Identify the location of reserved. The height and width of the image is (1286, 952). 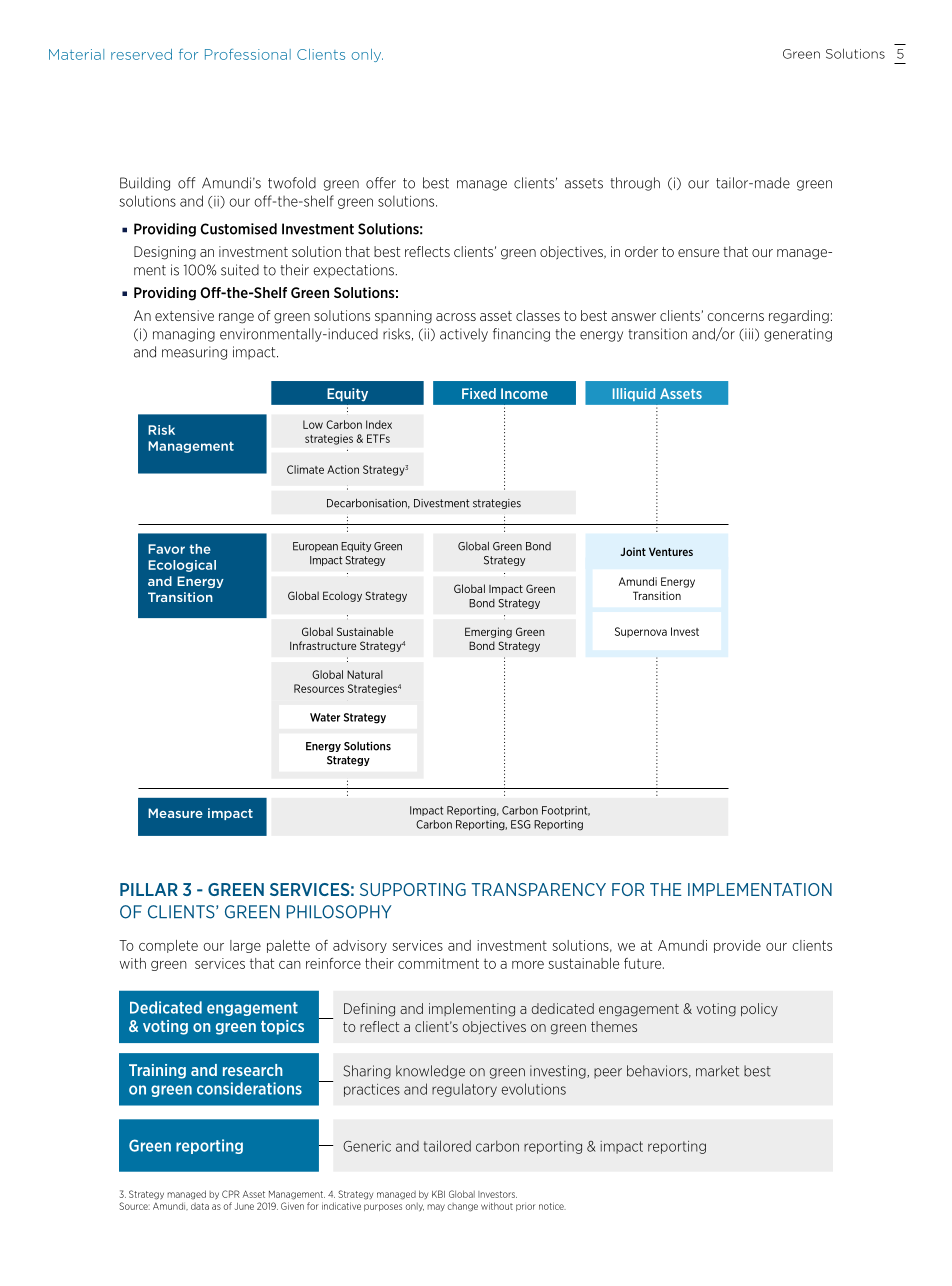
(141, 54).
